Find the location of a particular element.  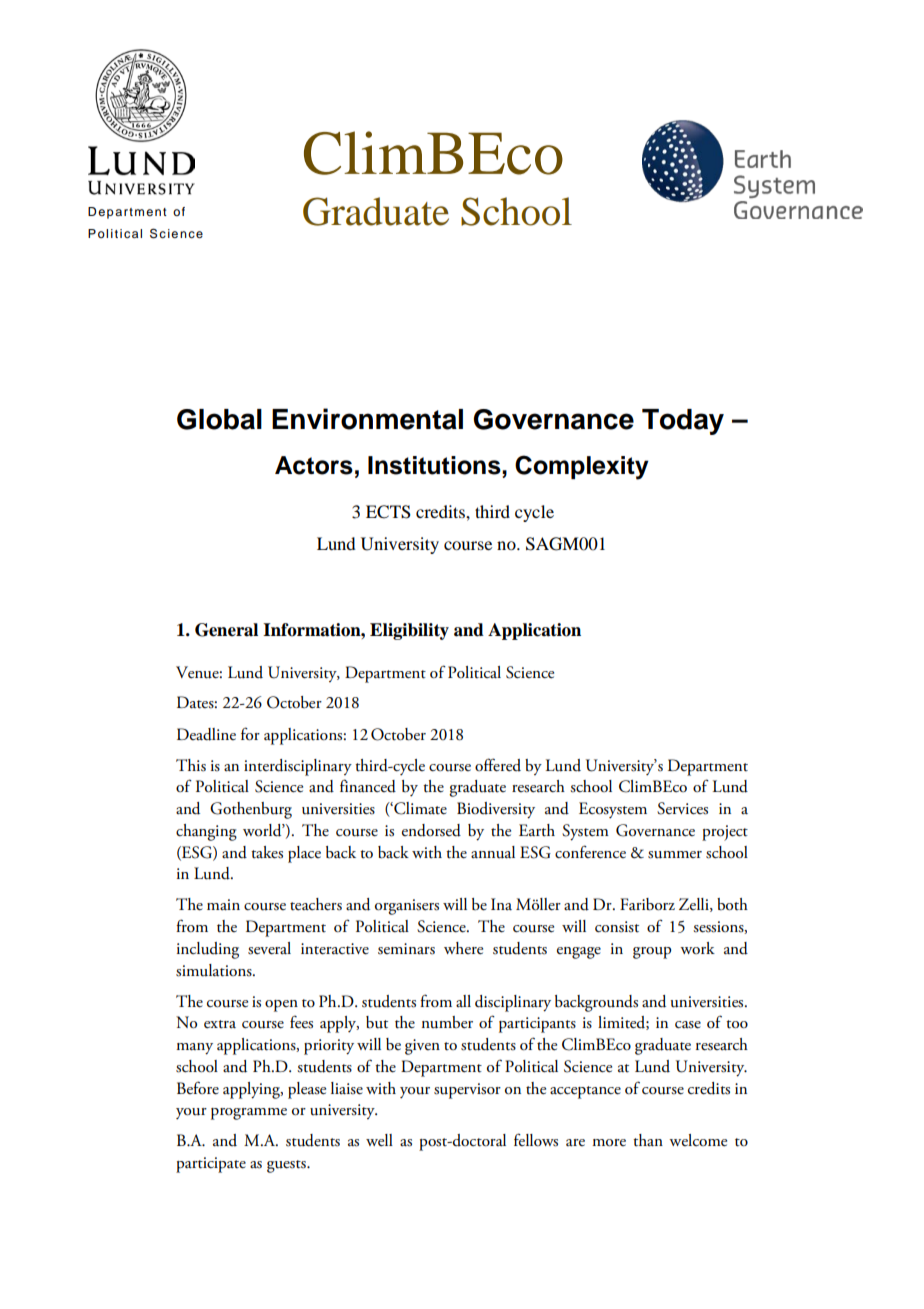

Today is located at coordinates (683, 422).
